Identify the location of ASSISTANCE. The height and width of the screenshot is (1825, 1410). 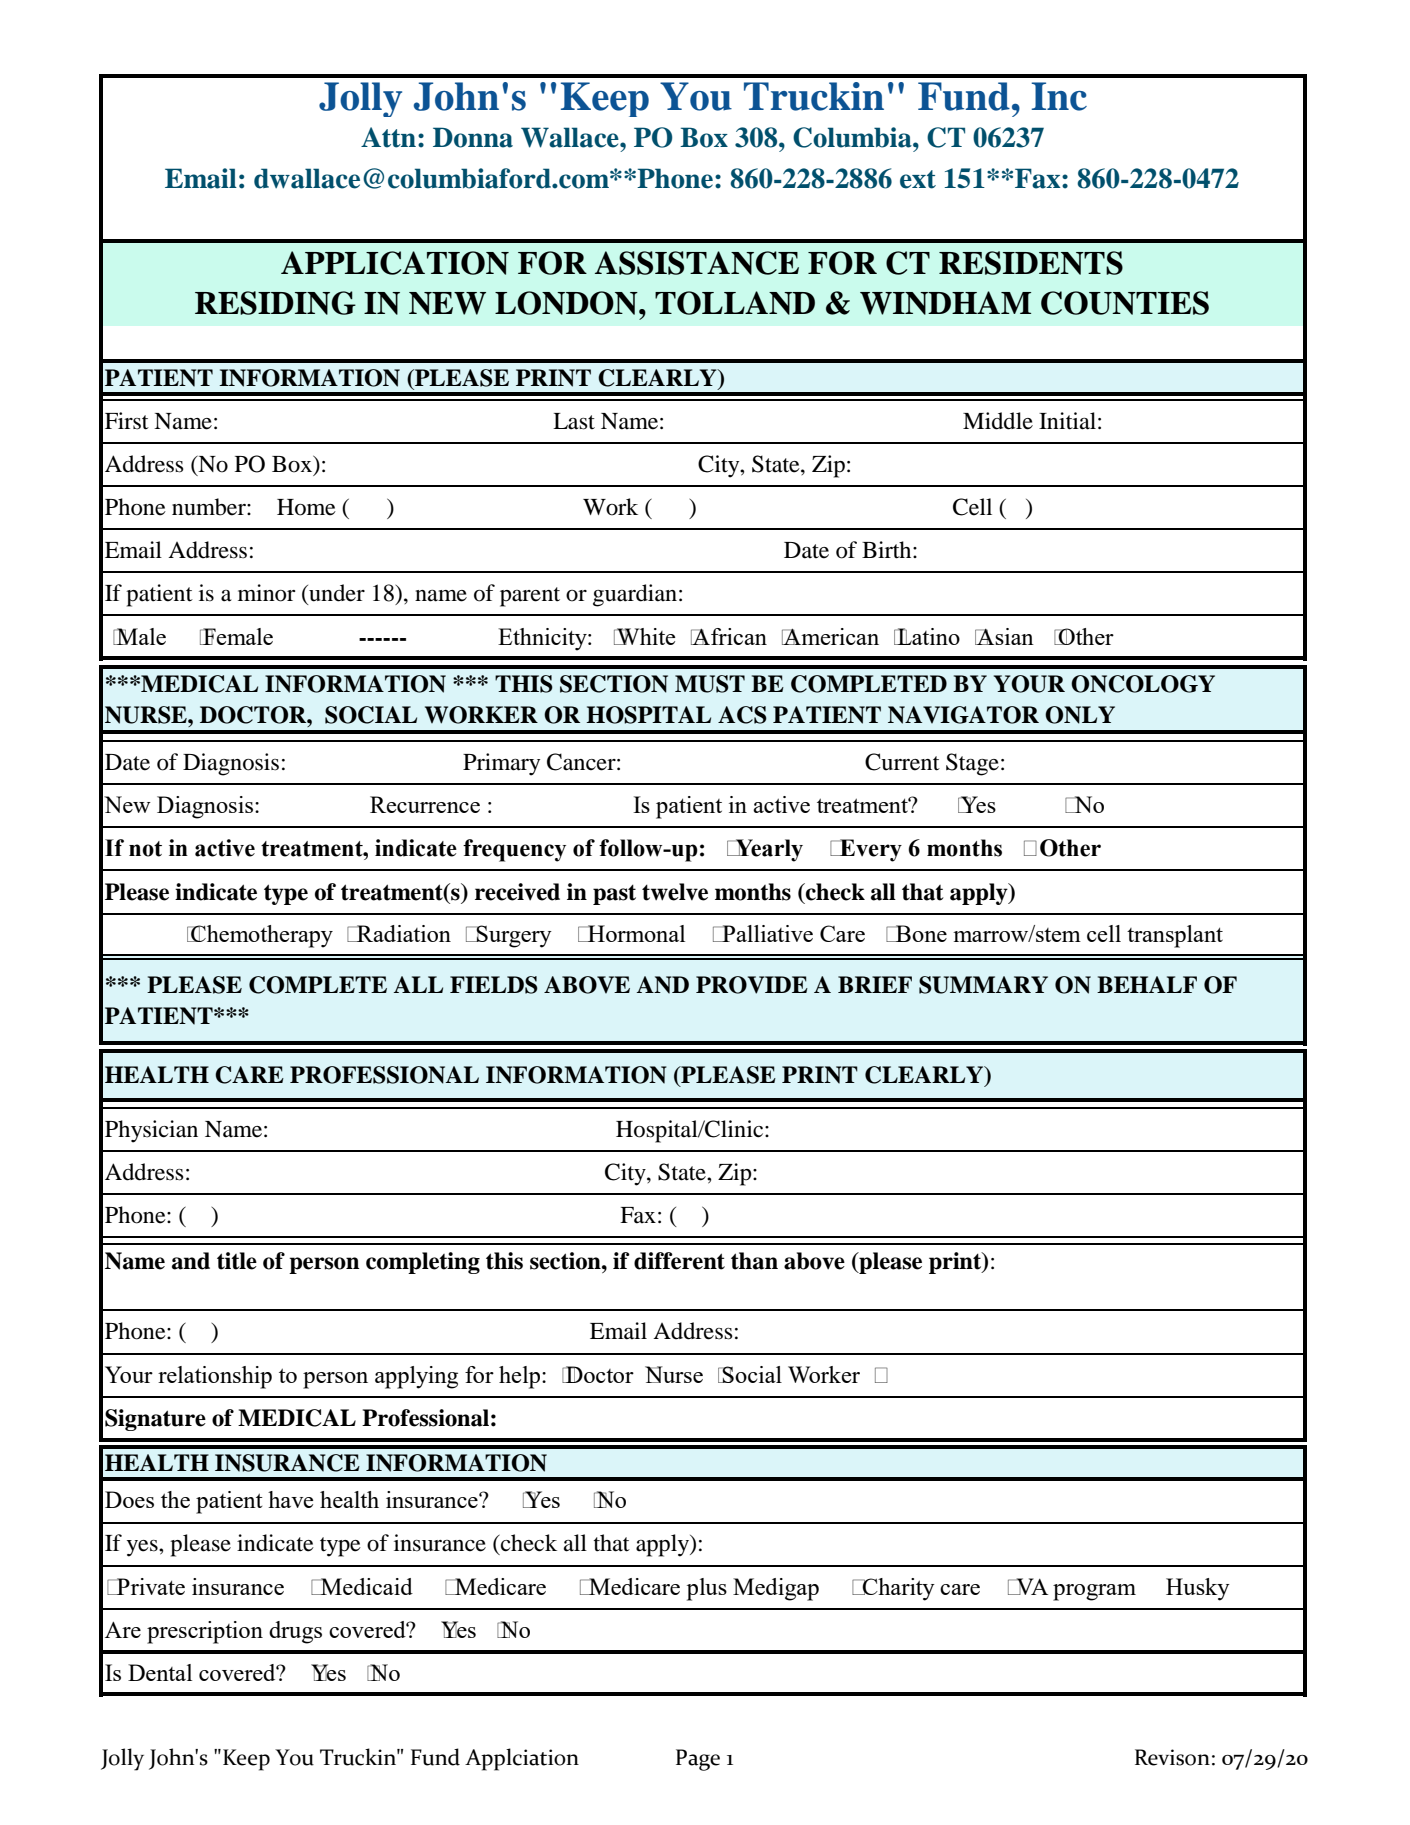
(697, 263).
